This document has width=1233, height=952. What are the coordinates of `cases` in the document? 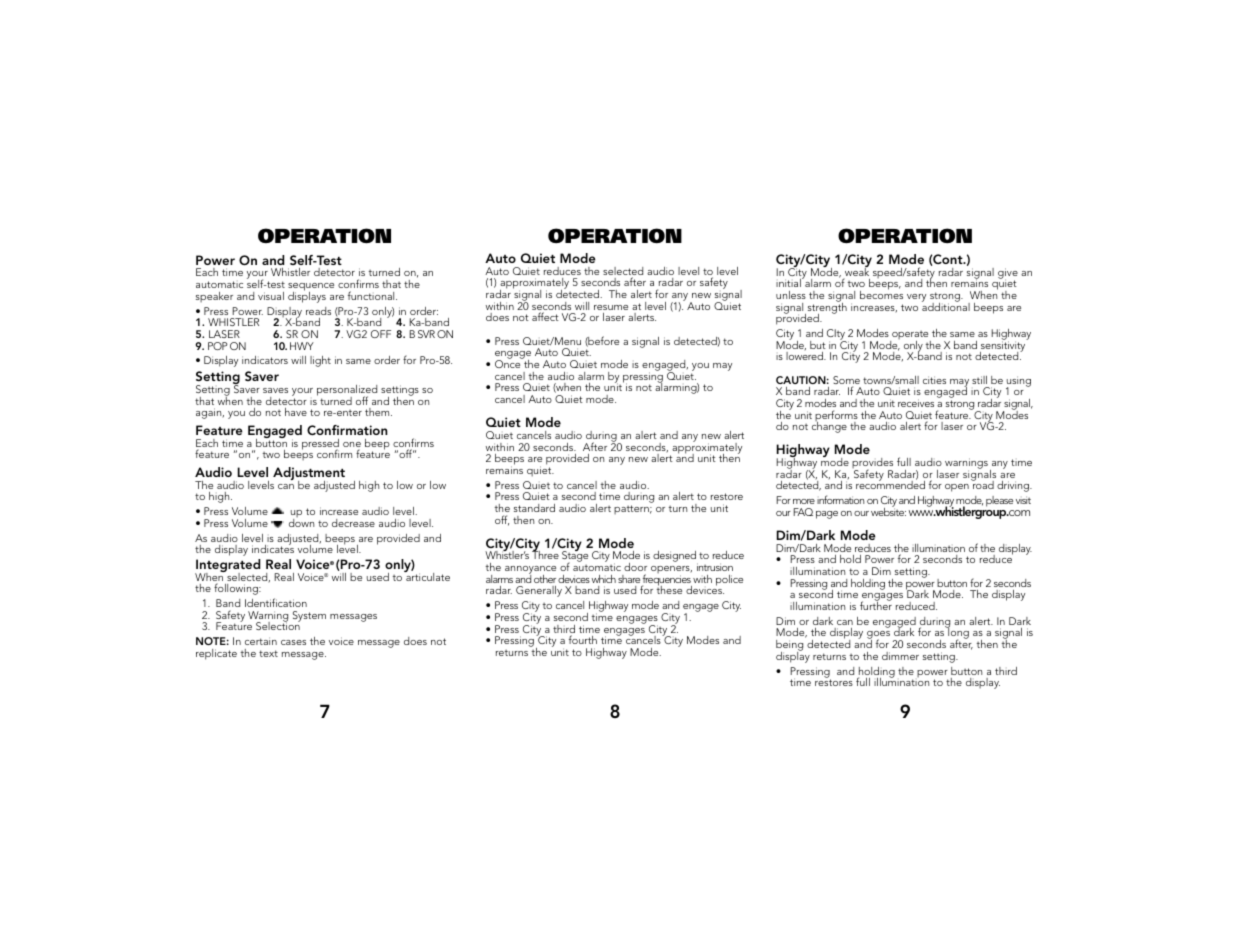 It's located at (293, 642).
